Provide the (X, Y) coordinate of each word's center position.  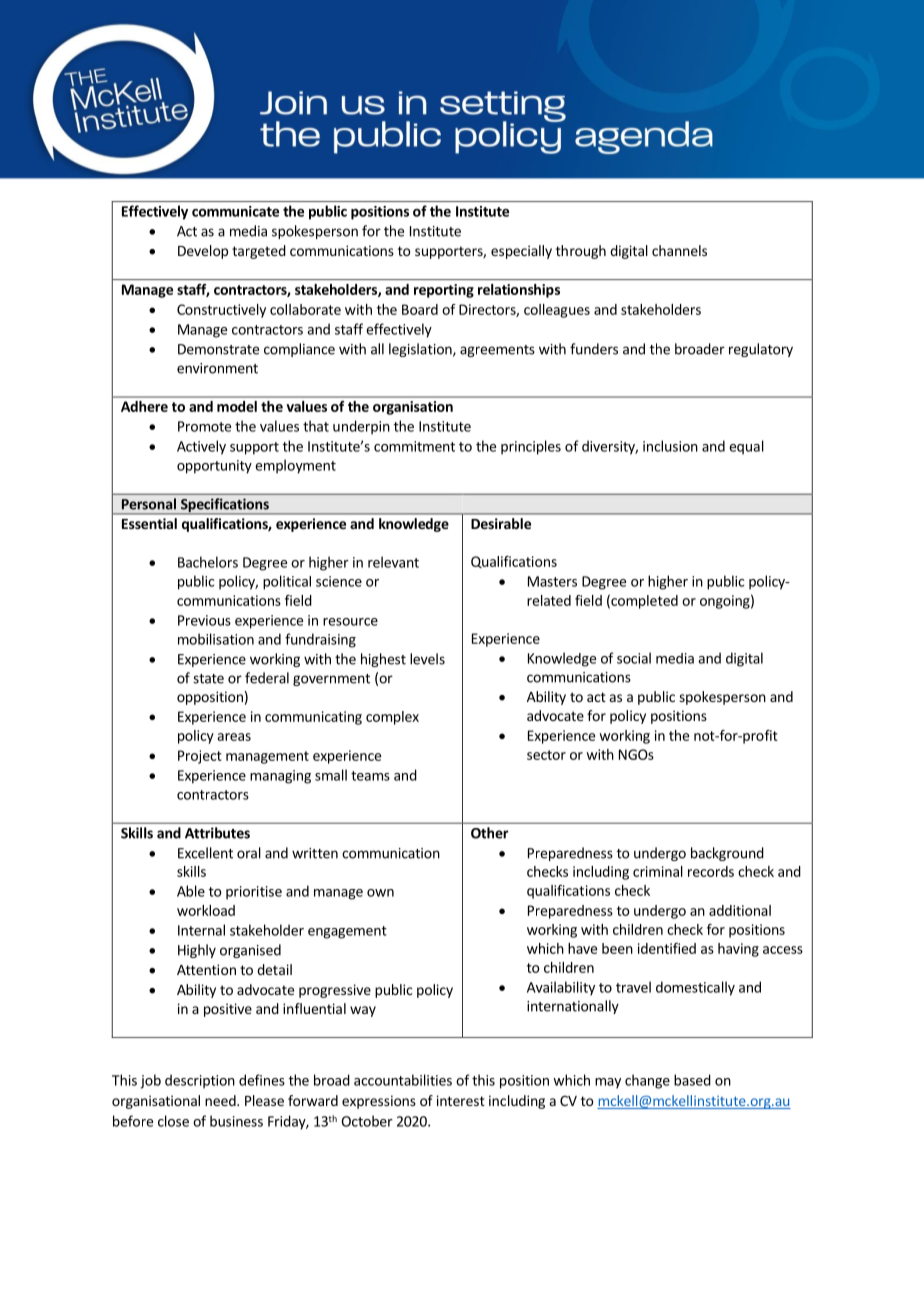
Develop (203, 252)
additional (740, 910)
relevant (393, 562)
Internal (201, 930)
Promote (204, 426)
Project (200, 757)
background (727, 854)
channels (679, 250)
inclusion (670, 446)
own (380, 893)
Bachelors (208, 562)
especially (521, 252)
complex (392, 718)
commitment (414, 446)
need (221, 1100)
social (634, 658)
